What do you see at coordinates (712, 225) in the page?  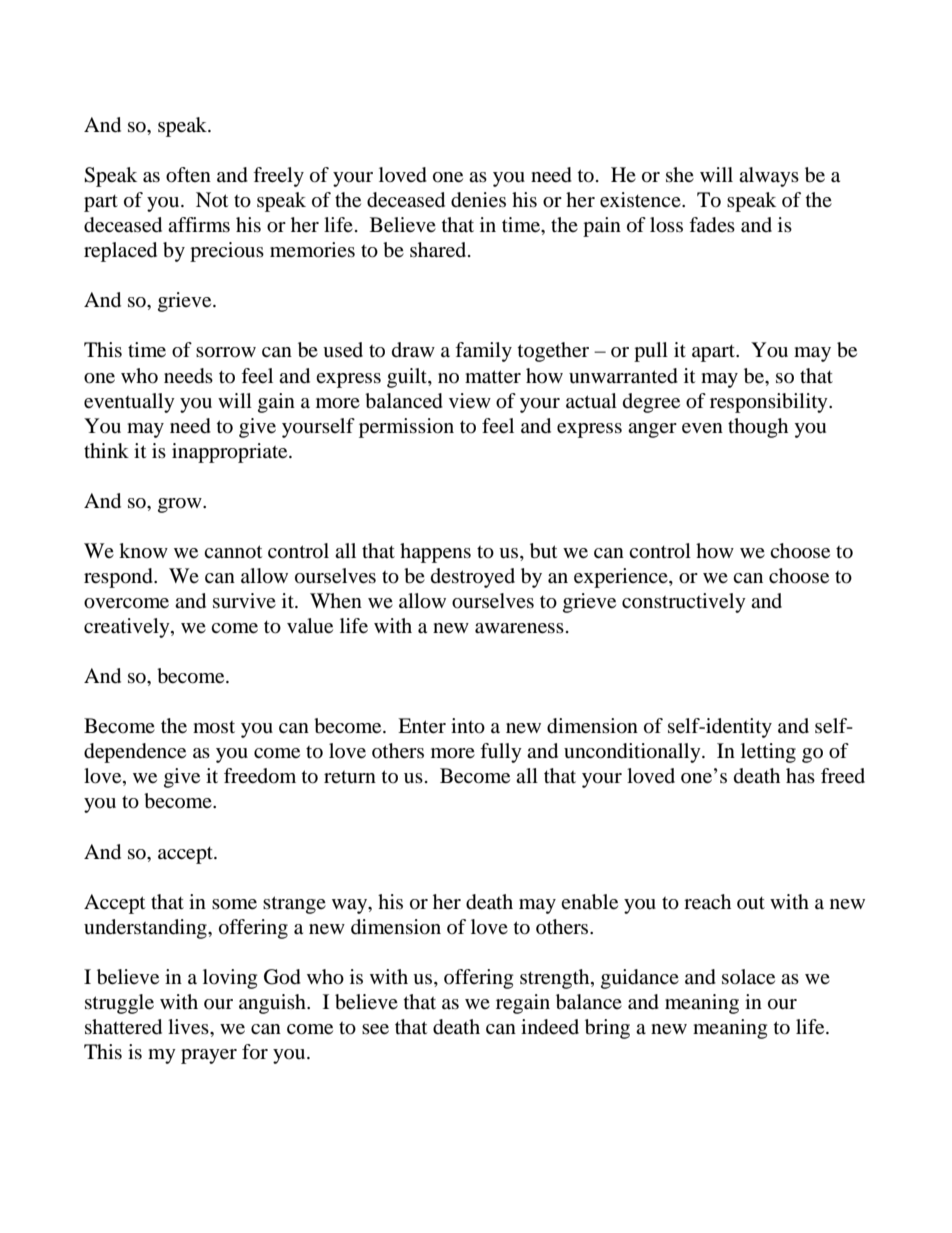 I see `fades` at bounding box center [712, 225].
